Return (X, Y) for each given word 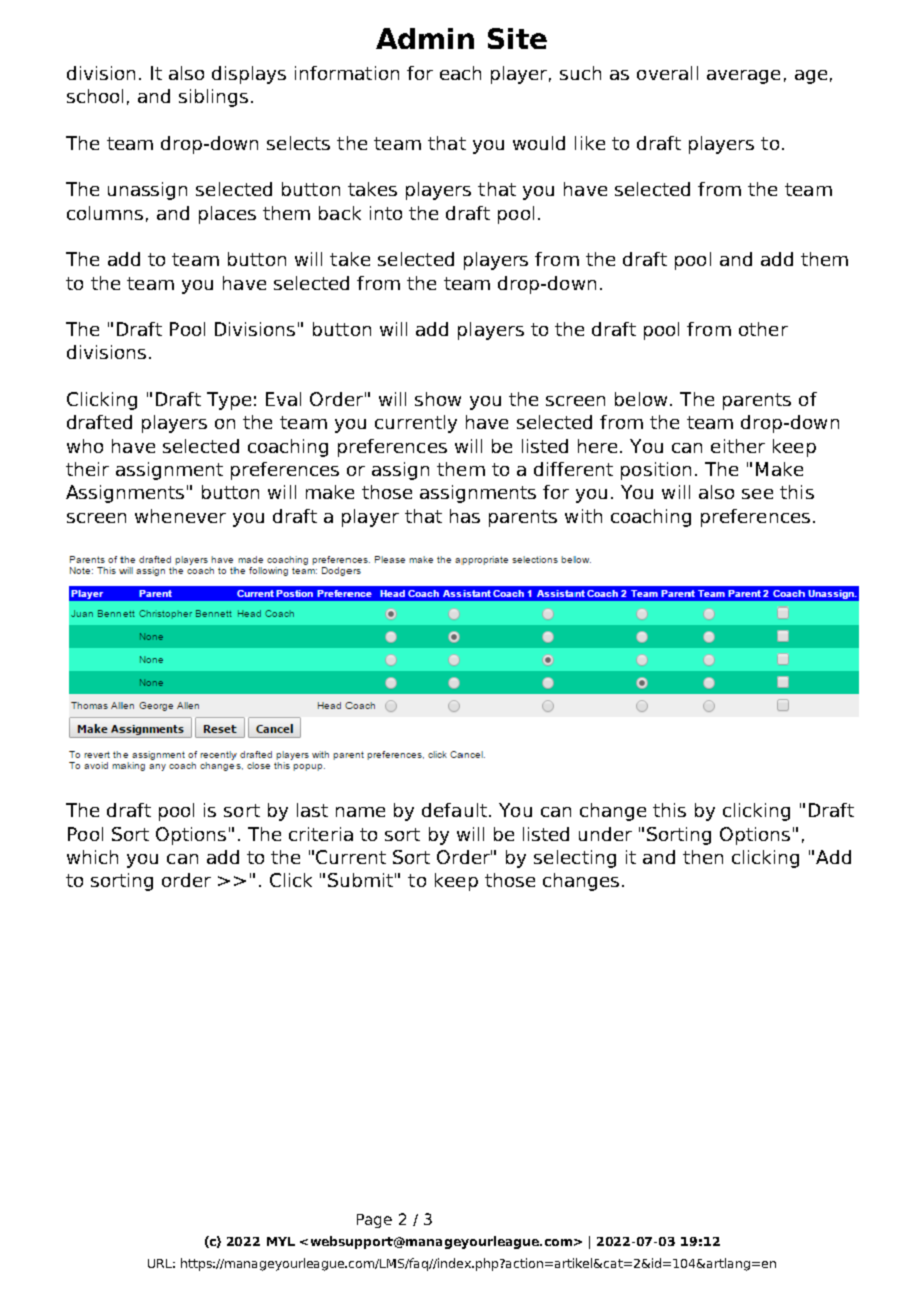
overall (667, 73)
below (641, 399)
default (454, 810)
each (460, 73)
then (703, 857)
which (92, 857)
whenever (180, 516)
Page (374, 1221)
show (438, 399)
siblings (213, 98)
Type (229, 401)
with (583, 516)
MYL (281, 1241)
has (465, 516)
